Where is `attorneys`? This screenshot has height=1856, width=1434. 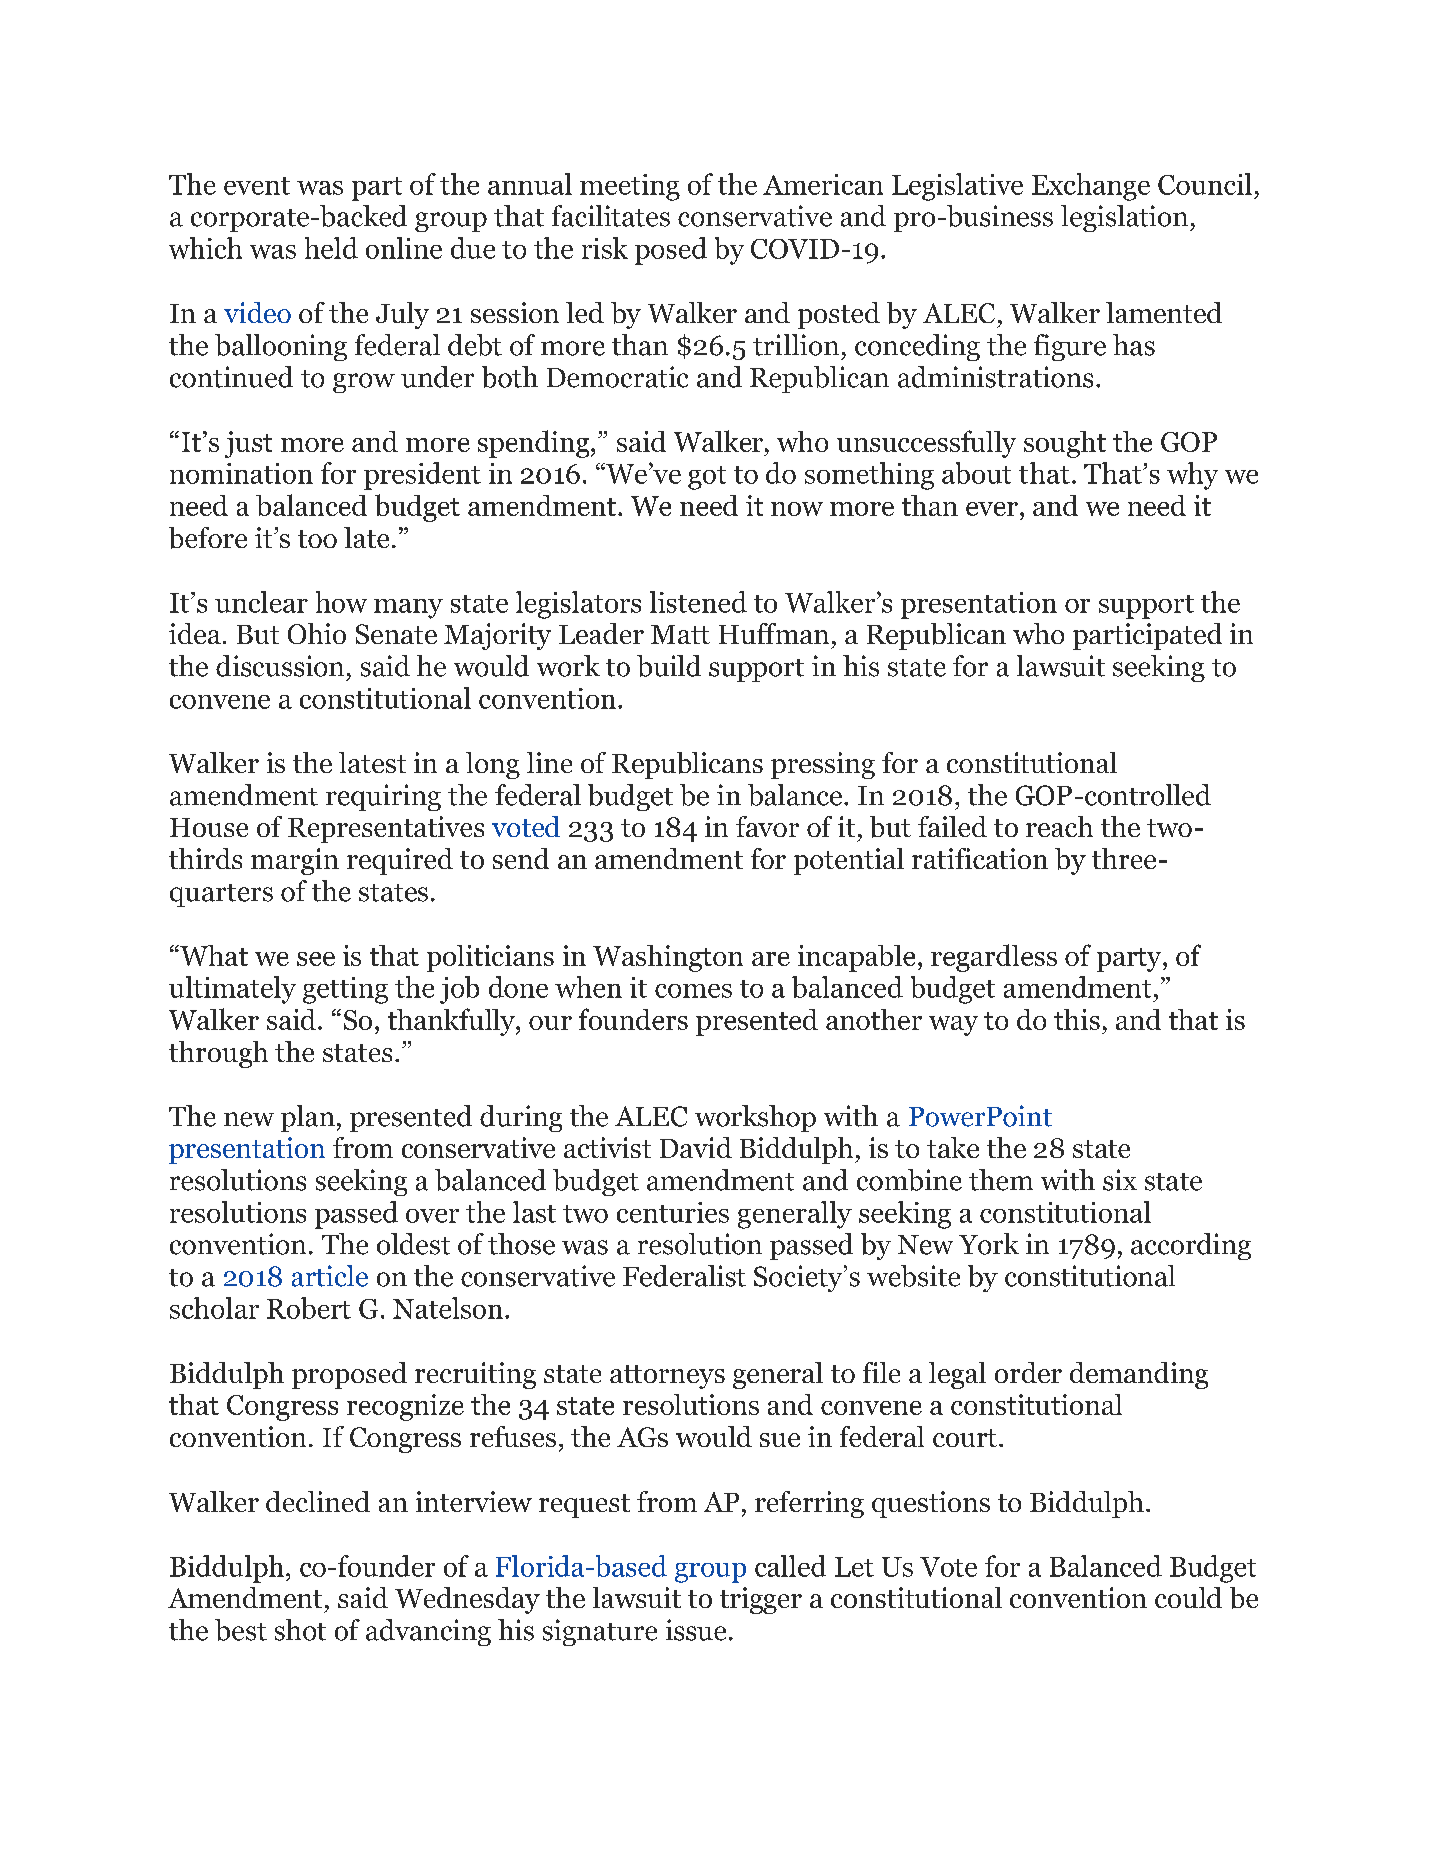
attorneys is located at coordinates (667, 1377).
